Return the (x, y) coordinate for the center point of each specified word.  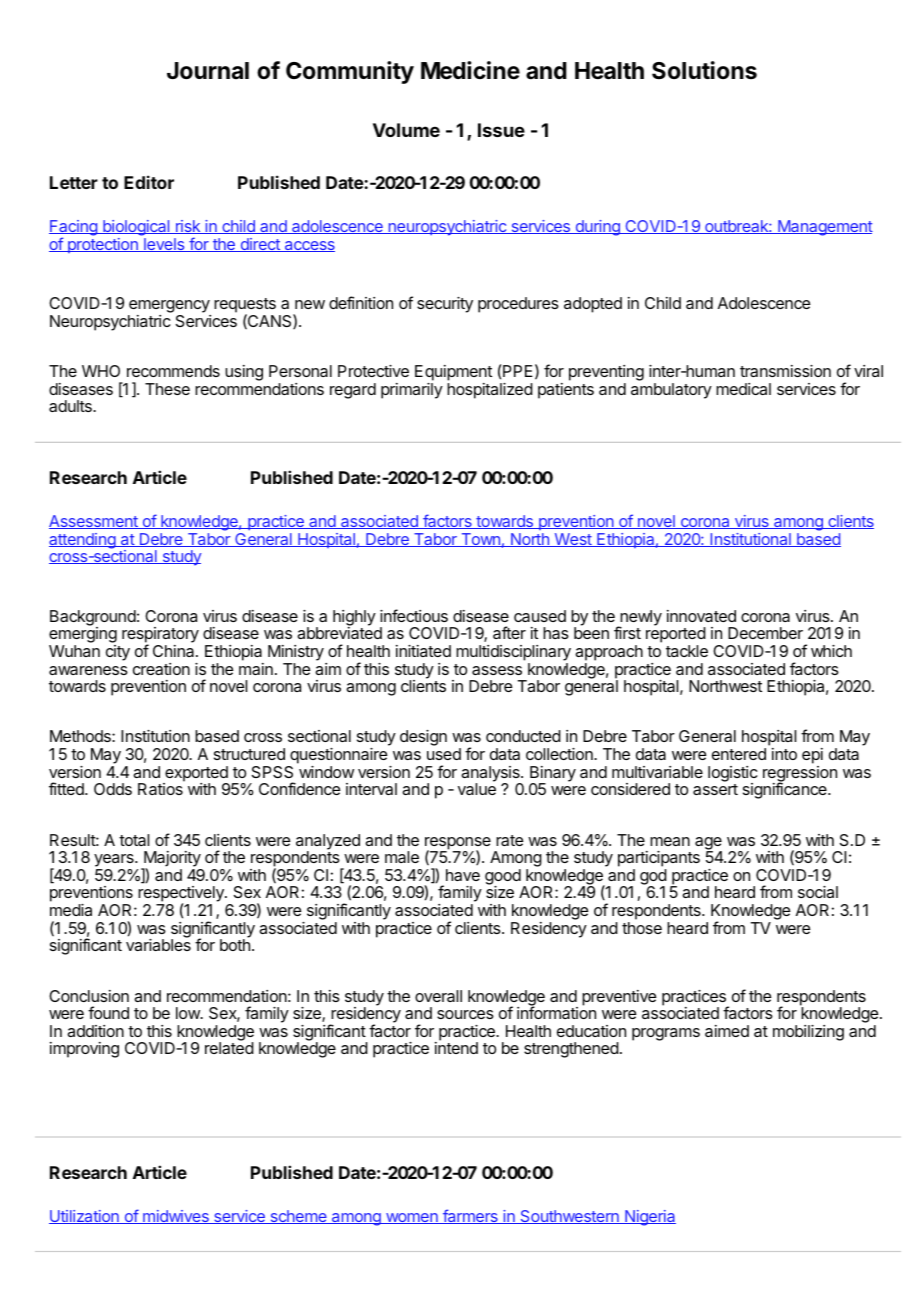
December (765, 633)
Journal (208, 71)
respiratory (160, 636)
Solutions (704, 70)
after (509, 632)
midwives (176, 1217)
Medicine (470, 70)
